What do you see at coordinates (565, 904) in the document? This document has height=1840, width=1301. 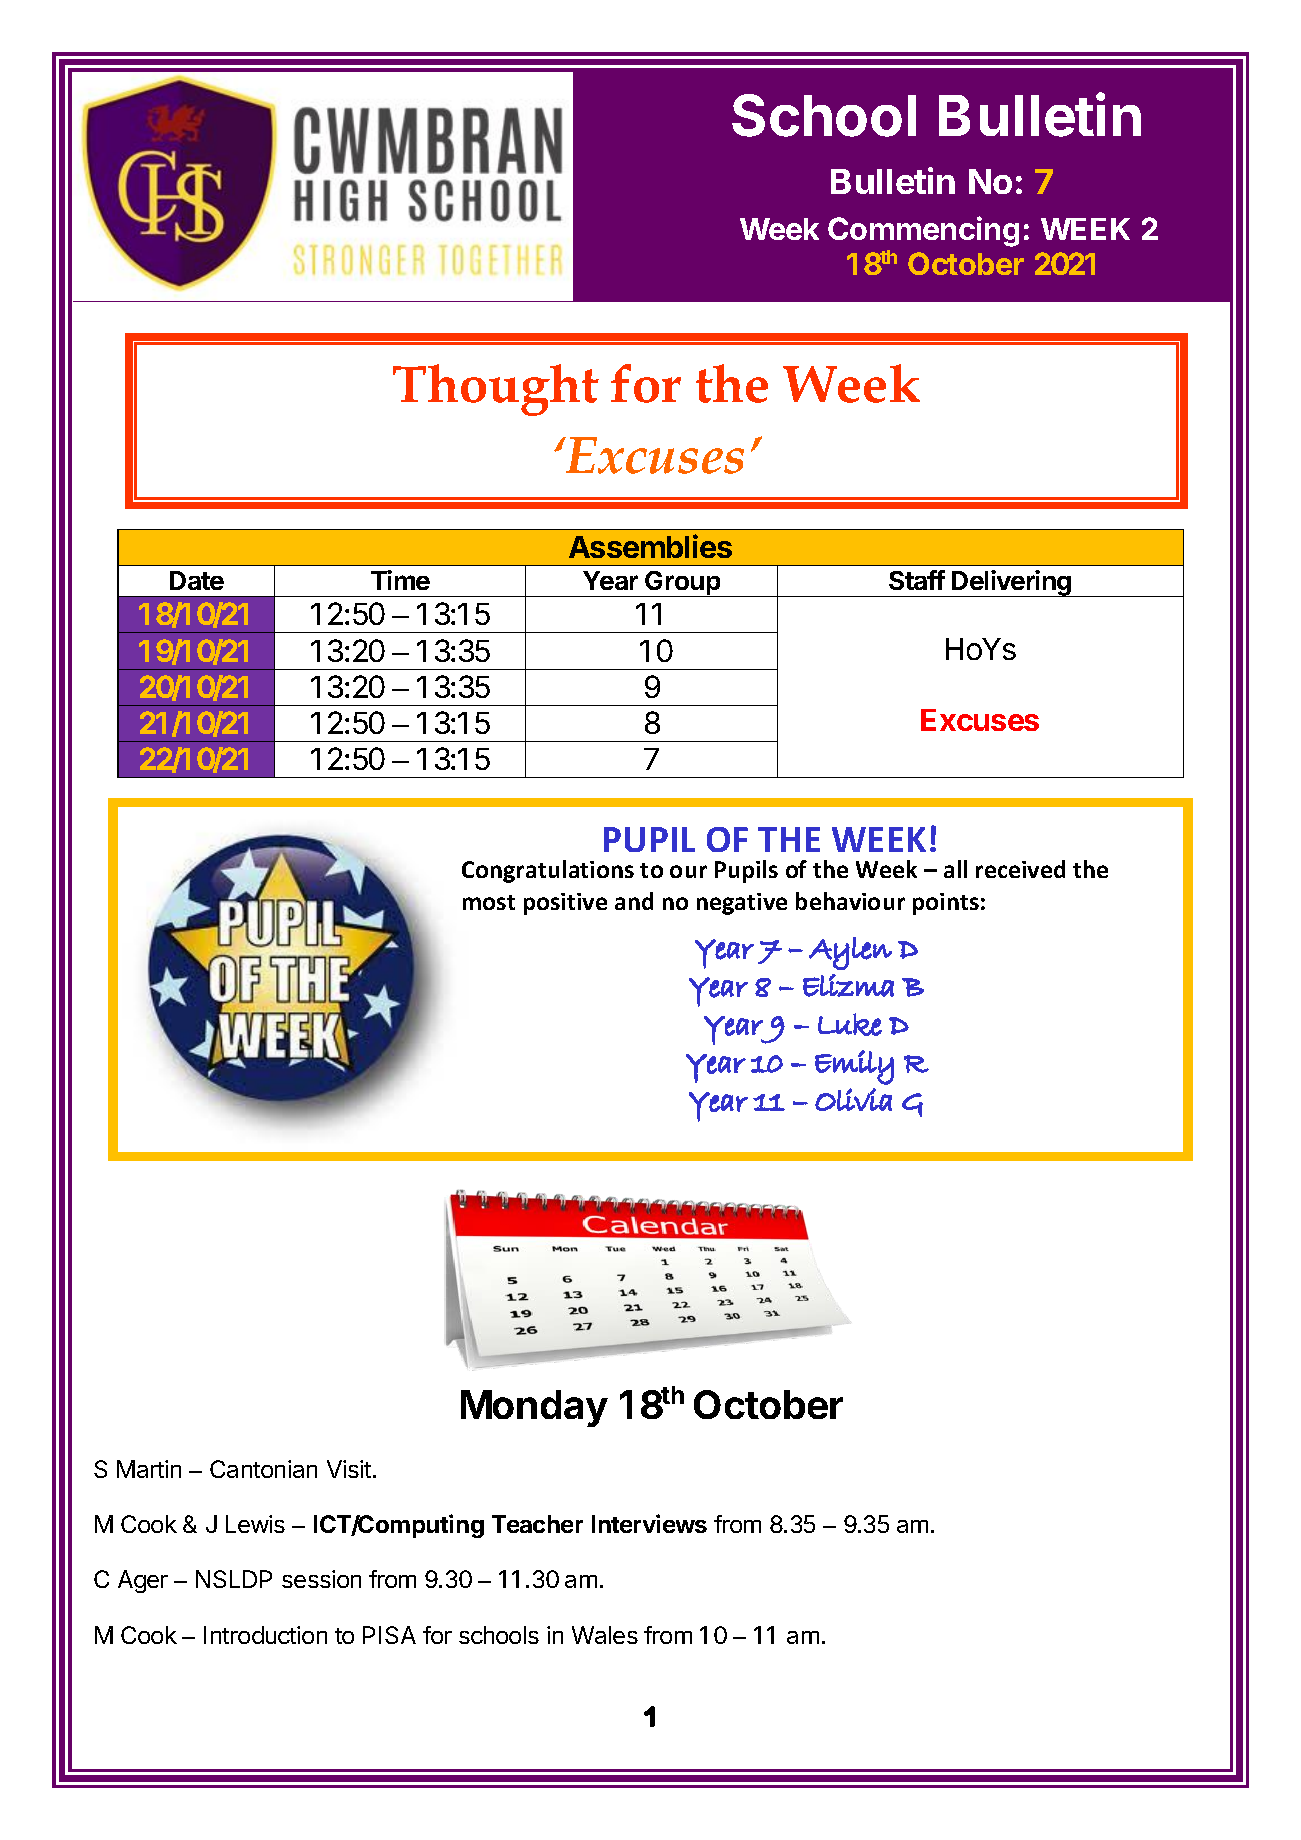 I see `positive` at bounding box center [565, 904].
